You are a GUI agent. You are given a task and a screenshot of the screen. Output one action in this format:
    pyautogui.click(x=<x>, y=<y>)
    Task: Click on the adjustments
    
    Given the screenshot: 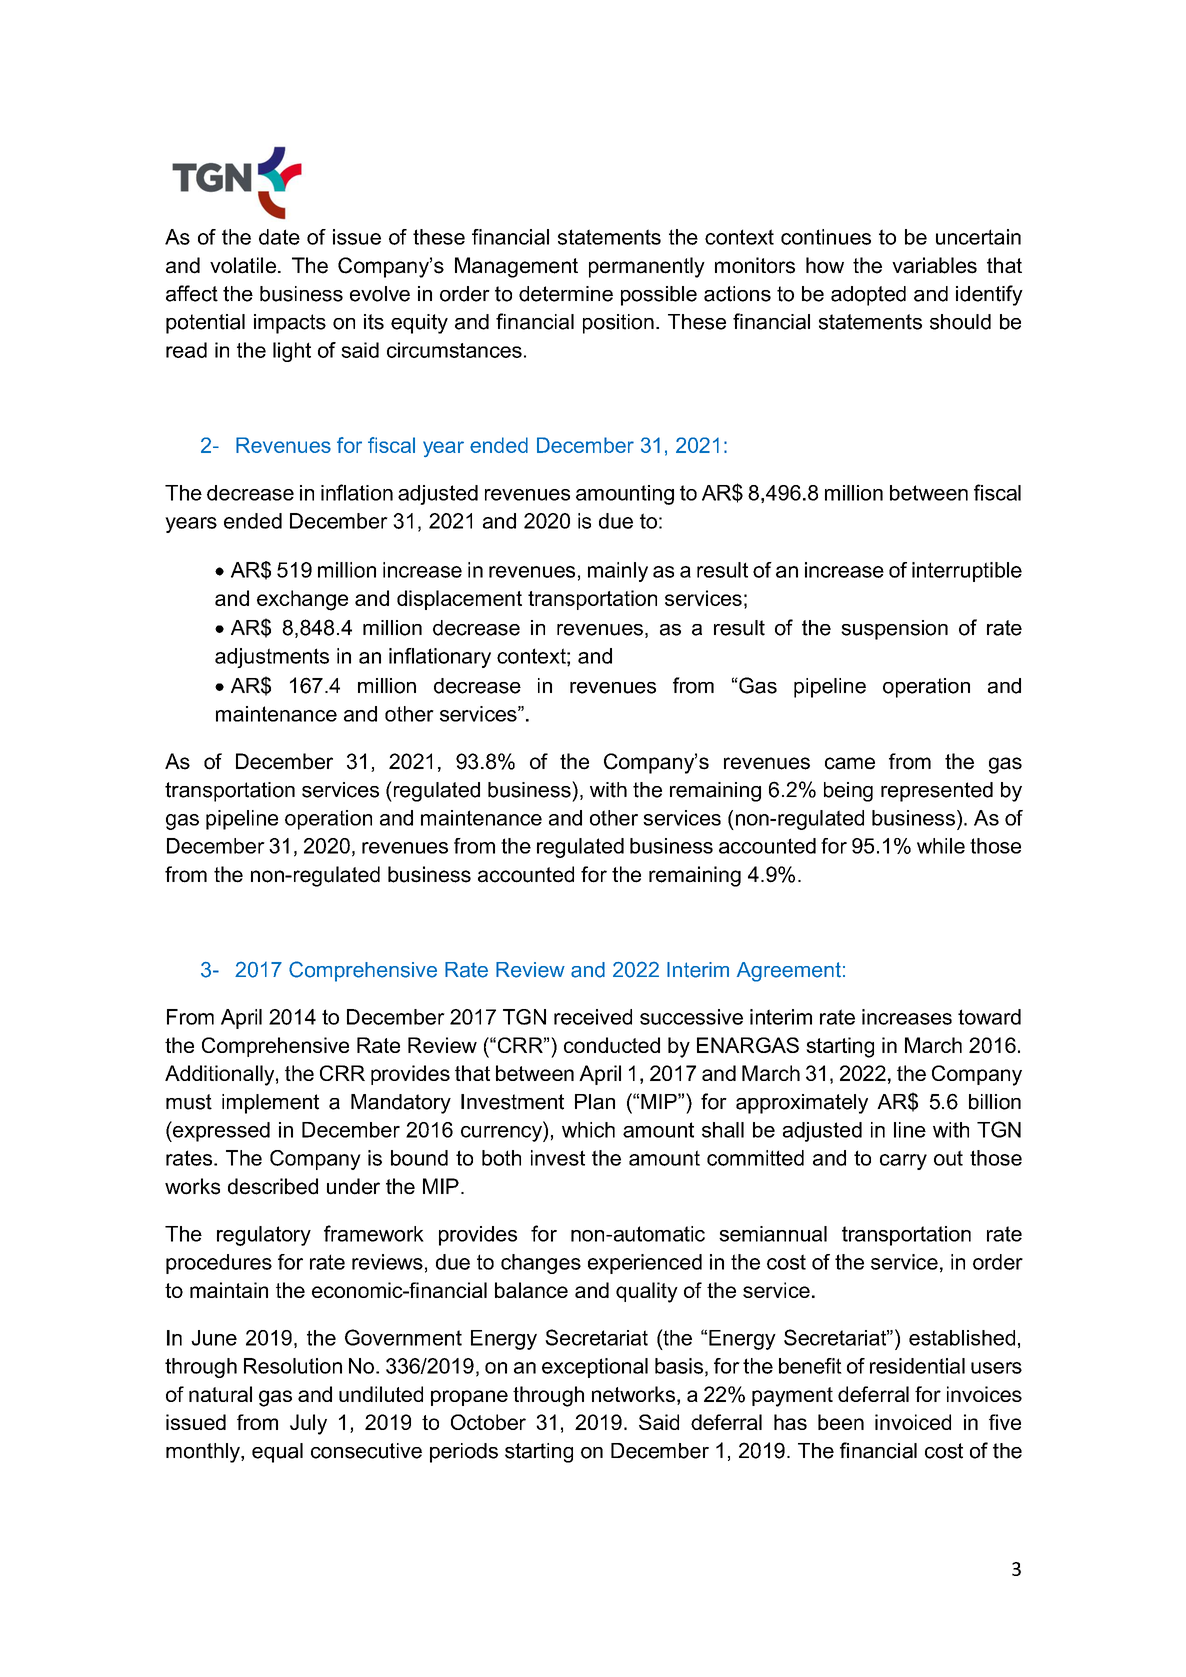 What is the action you would take?
    pyautogui.click(x=272, y=658)
